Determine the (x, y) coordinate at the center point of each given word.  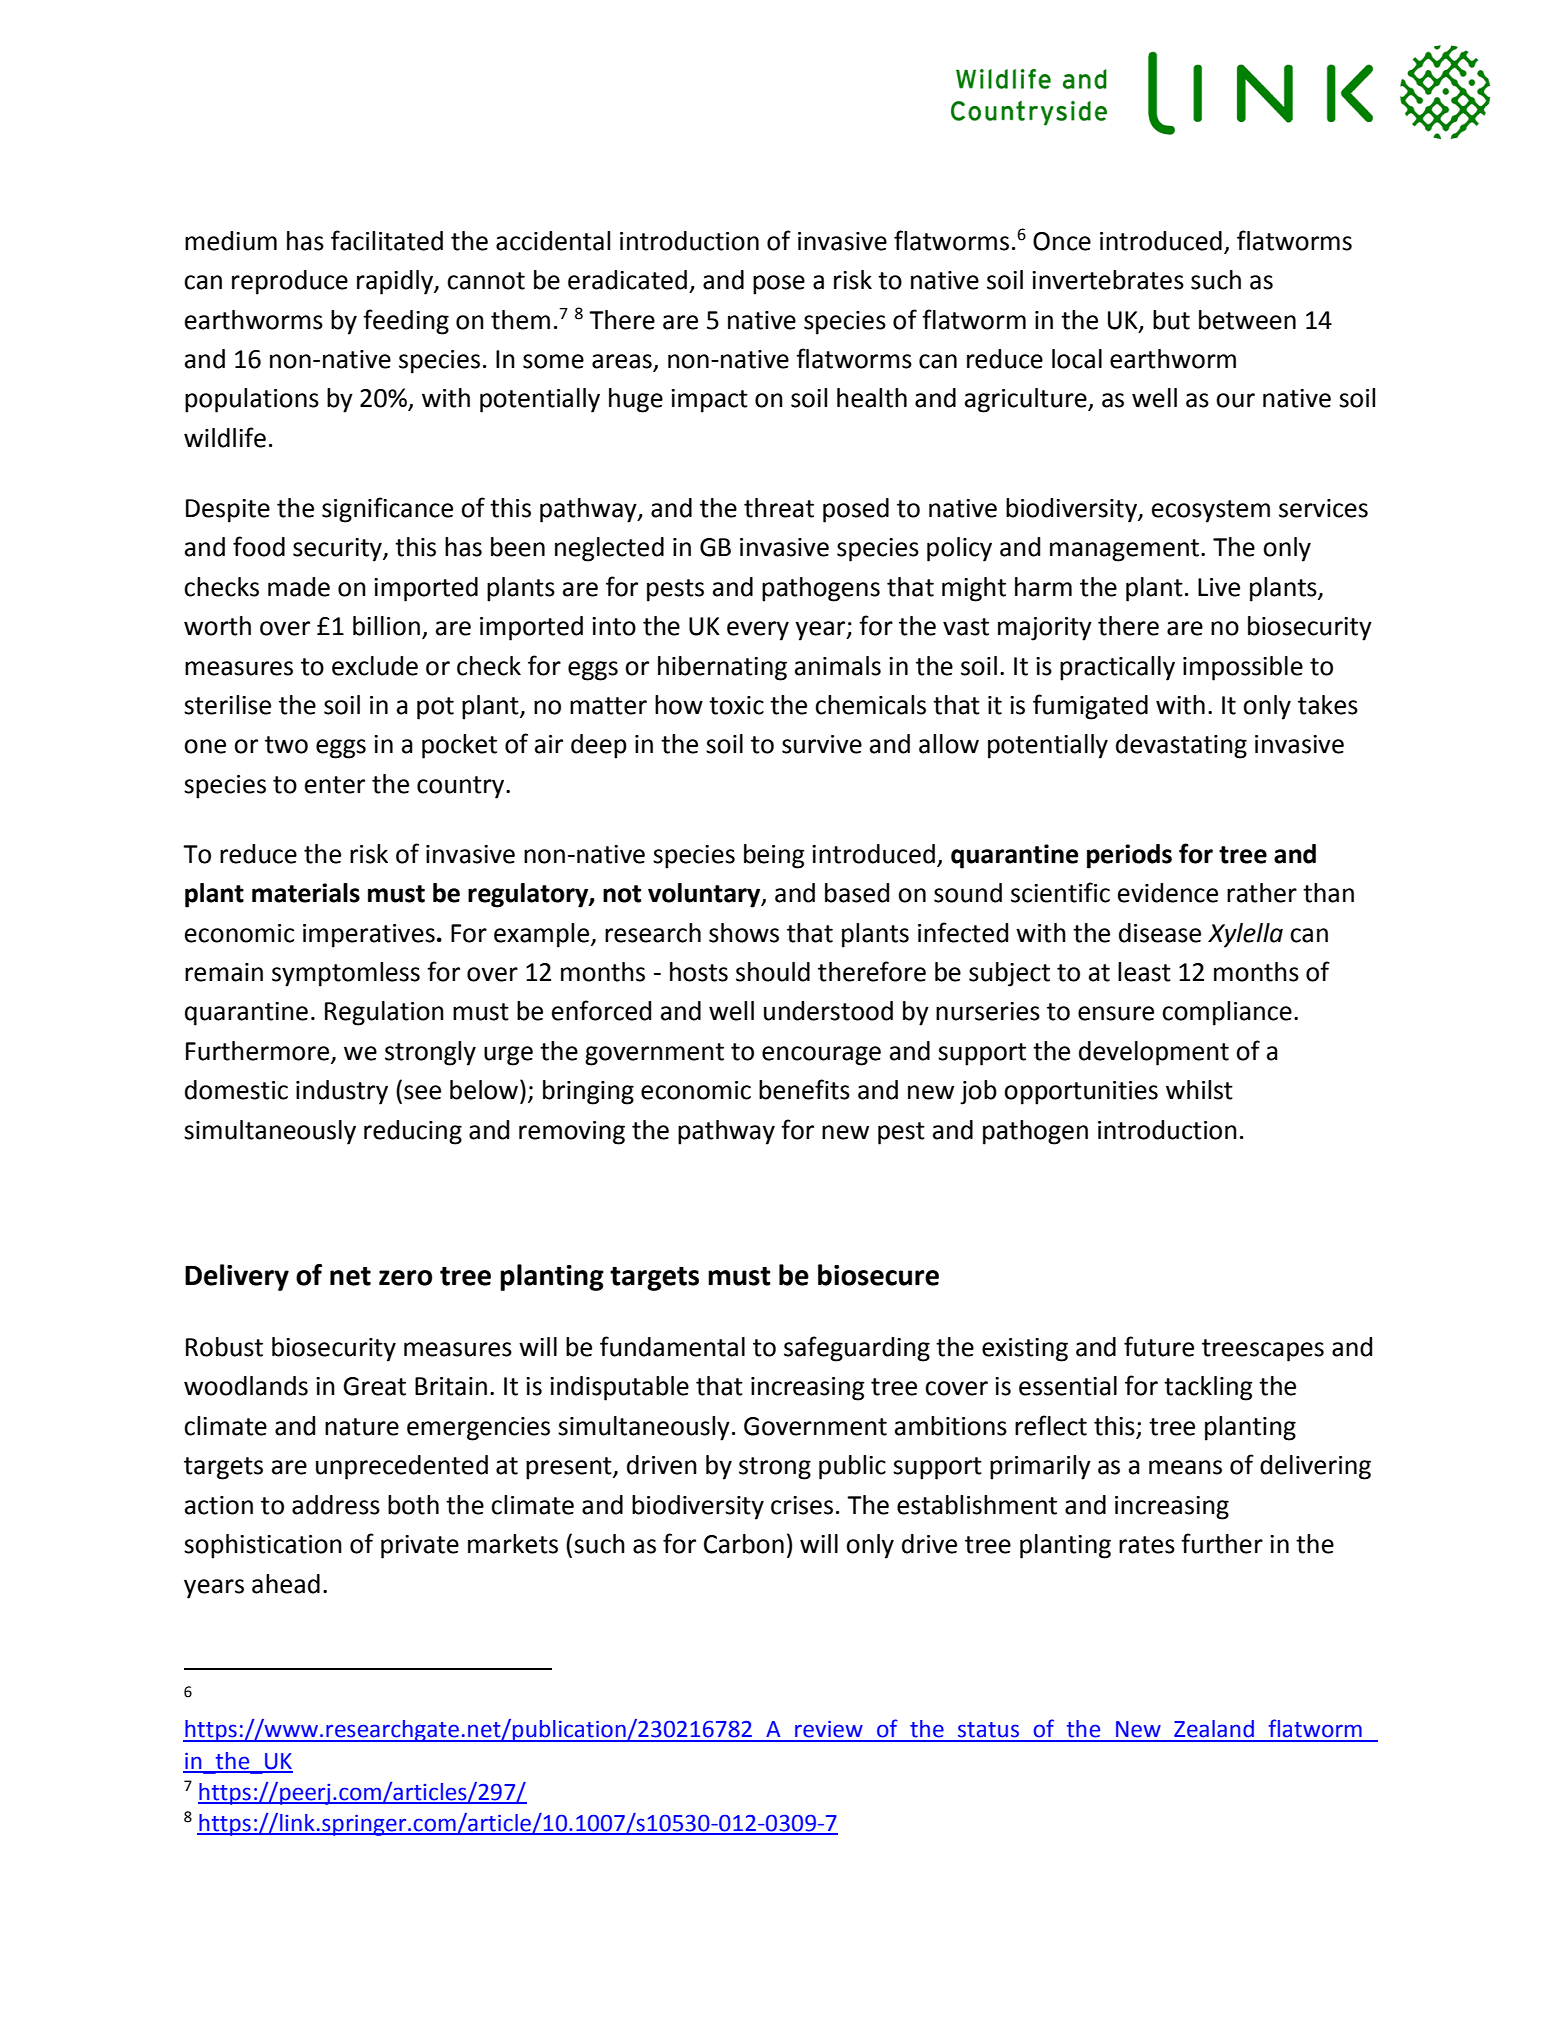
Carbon (744, 1544)
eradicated (627, 280)
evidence (1168, 893)
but (1171, 320)
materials (306, 893)
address (336, 1505)
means (1185, 1467)
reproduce (290, 282)
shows (744, 933)
